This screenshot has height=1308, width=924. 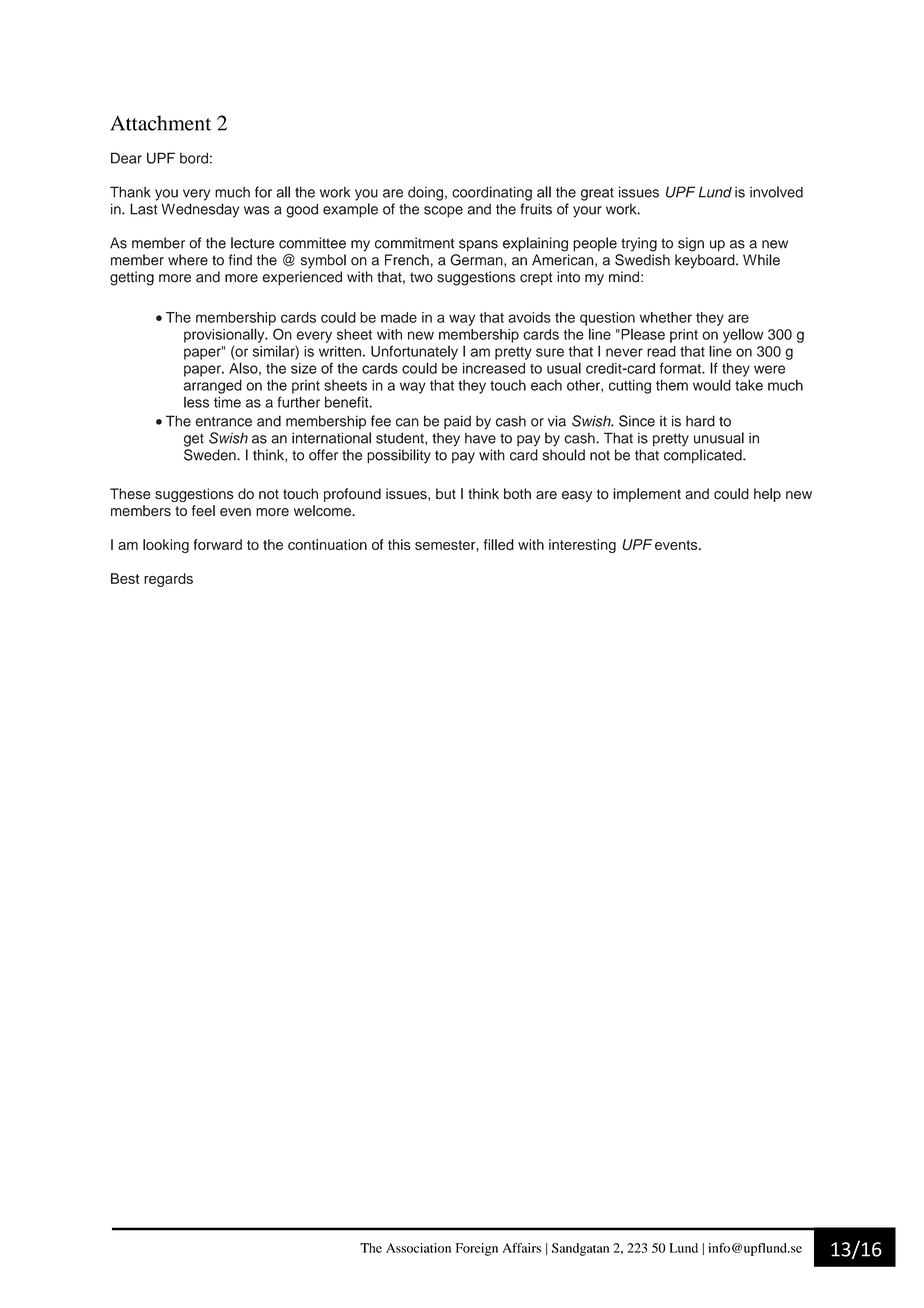 I want to click on involved, so click(x=776, y=192).
